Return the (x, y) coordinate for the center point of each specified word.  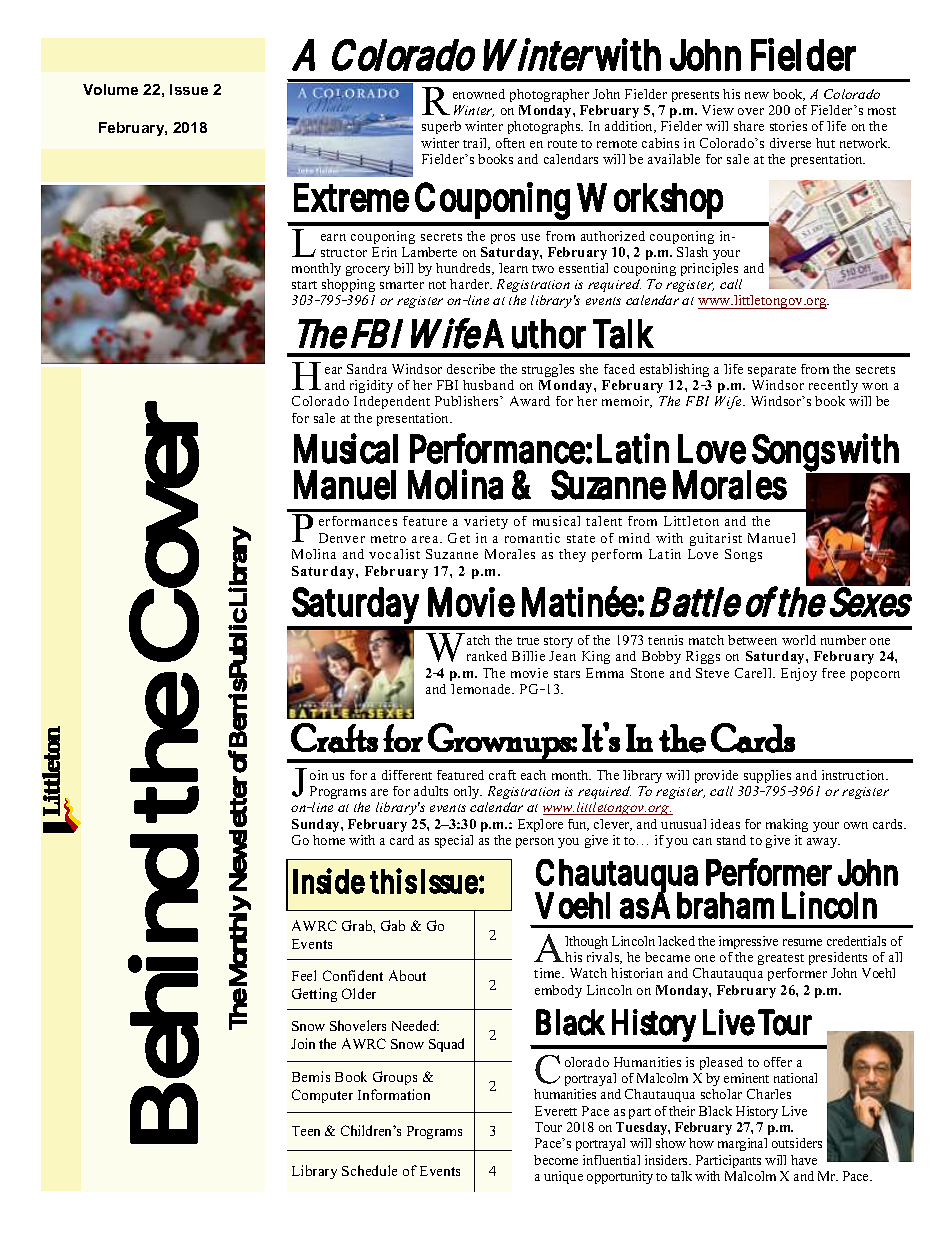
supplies (767, 776)
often (510, 143)
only (468, 792)
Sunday (317, 825)
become (556, 1160)
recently (833, 386)
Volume (110, 89)
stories (788, 126)
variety (486, 522)
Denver (342, 538)
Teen (306, 1131)
